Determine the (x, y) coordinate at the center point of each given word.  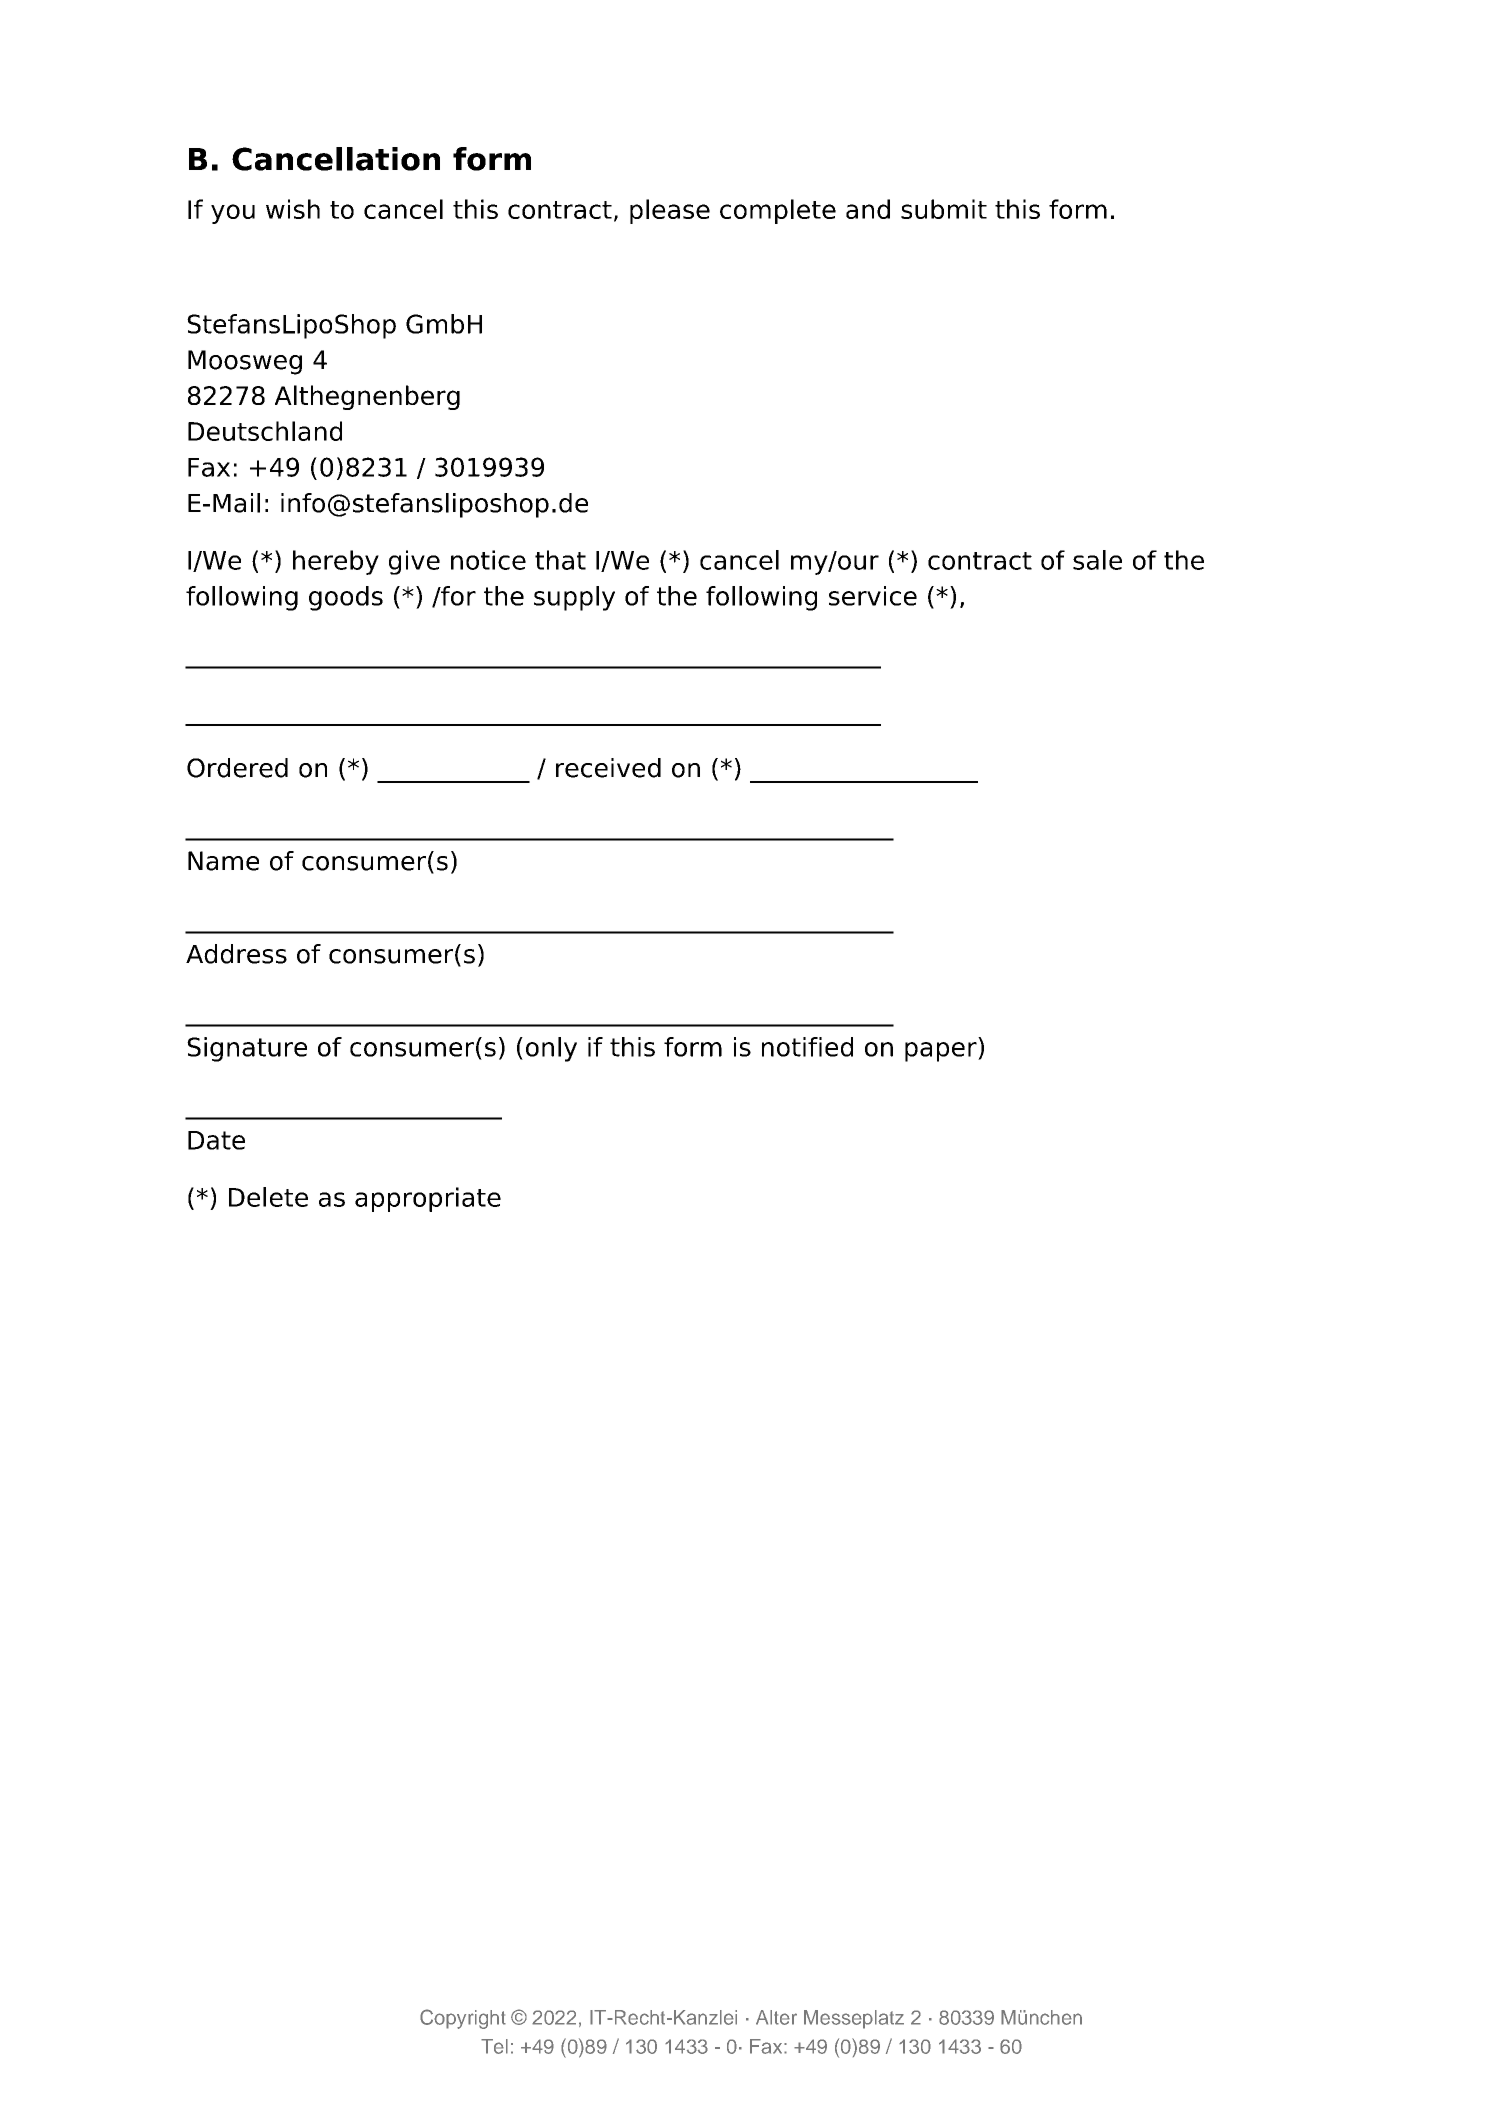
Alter (776, 2017)
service (873, 596)
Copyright (463, 2019)
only (551, 1049)
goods (346, 598)
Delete (268, 1197)
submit (944, 209)
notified (807, 1047)
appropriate (428, 1199)
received (608, 768)
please (670, 211)
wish (293, 209)
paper (942, 1052)
